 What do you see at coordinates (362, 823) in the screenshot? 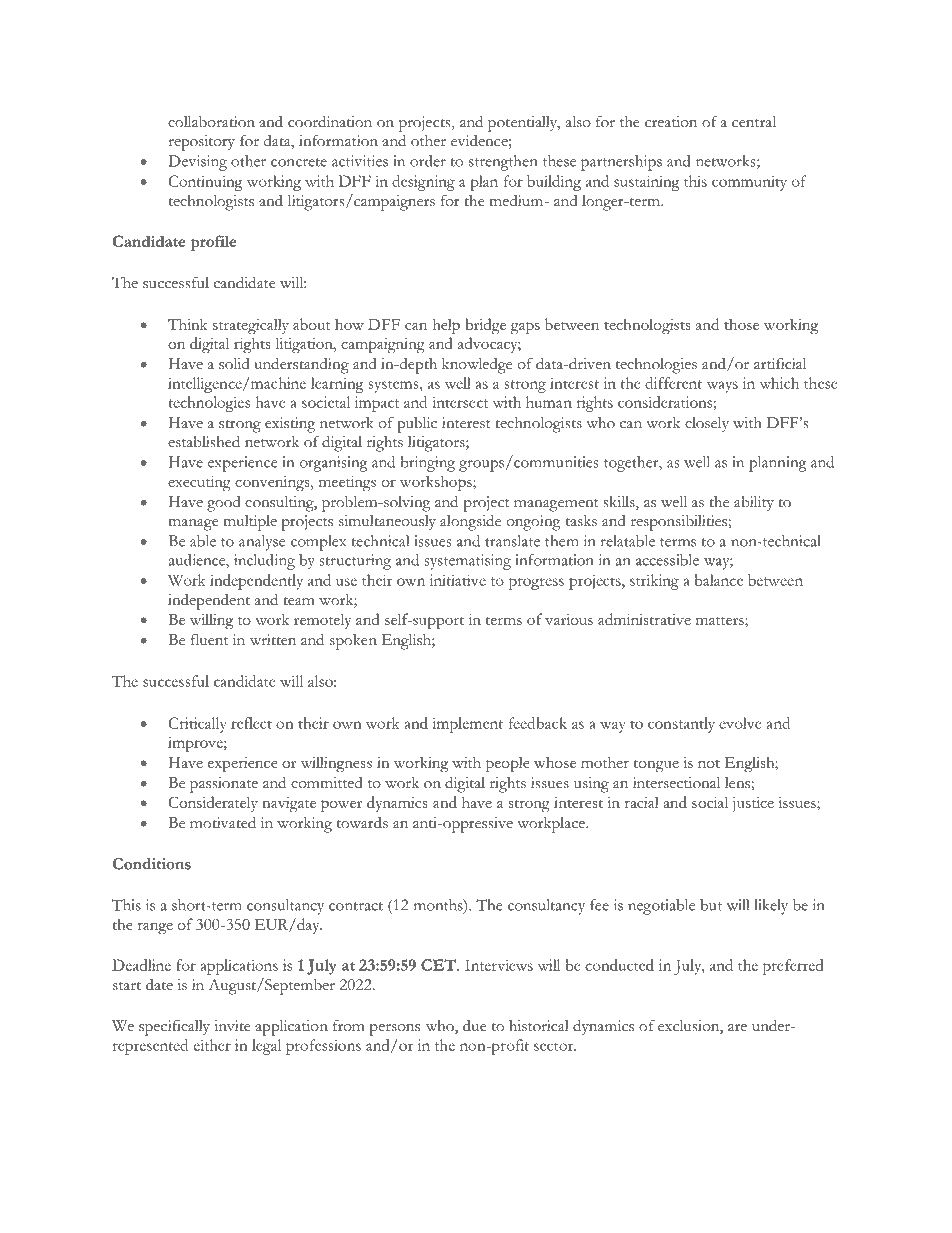
I see `towards` at bounding box center [362, 823].
